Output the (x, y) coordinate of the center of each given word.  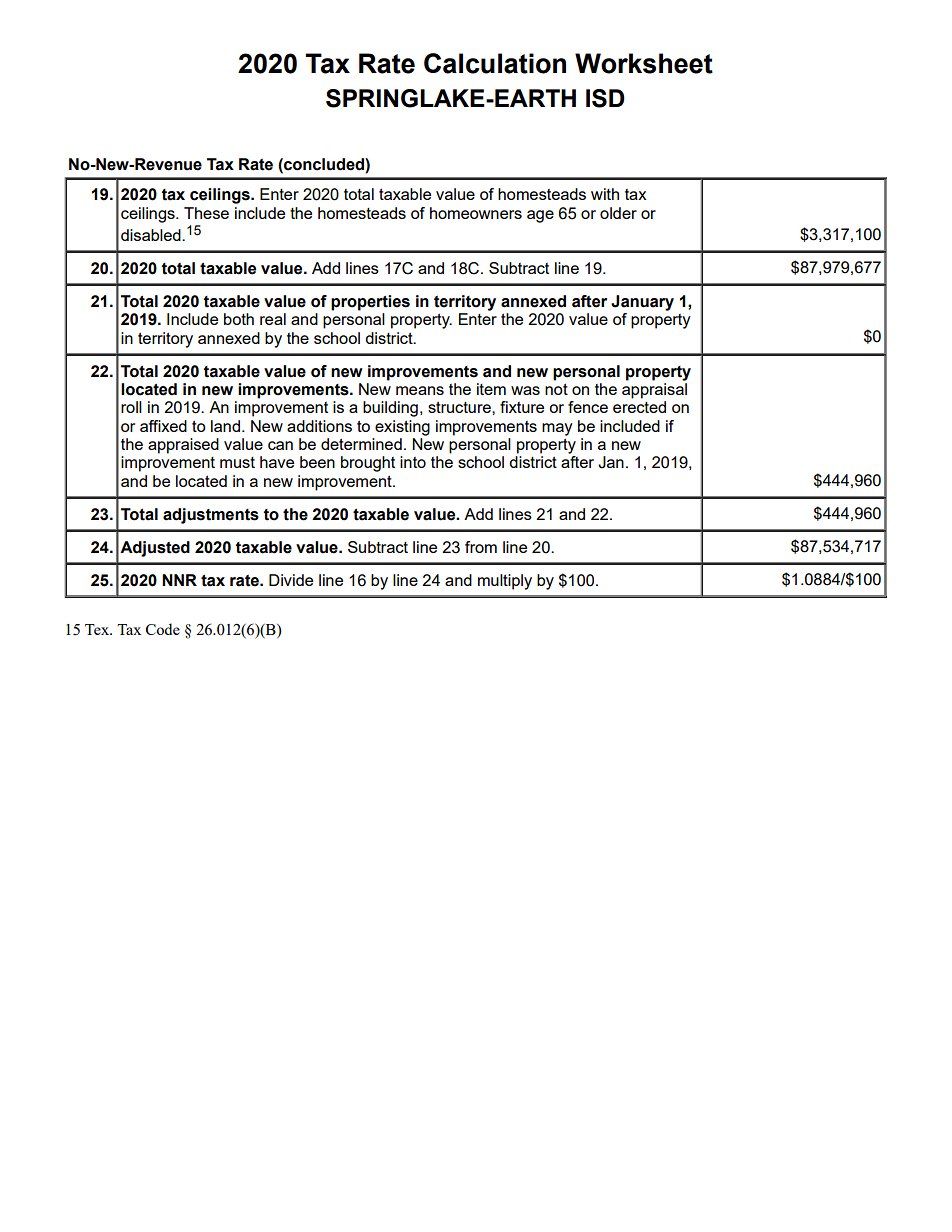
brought (368, 464)
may (557, 429)
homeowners (476, 213)
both (239, 319)
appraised (183, 446)
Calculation (495, 63)
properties (370, 303)
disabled (152, 235)
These (206, 213)
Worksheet (644, 63)
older (618, 213)
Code (163, 629)
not (556, 389)
